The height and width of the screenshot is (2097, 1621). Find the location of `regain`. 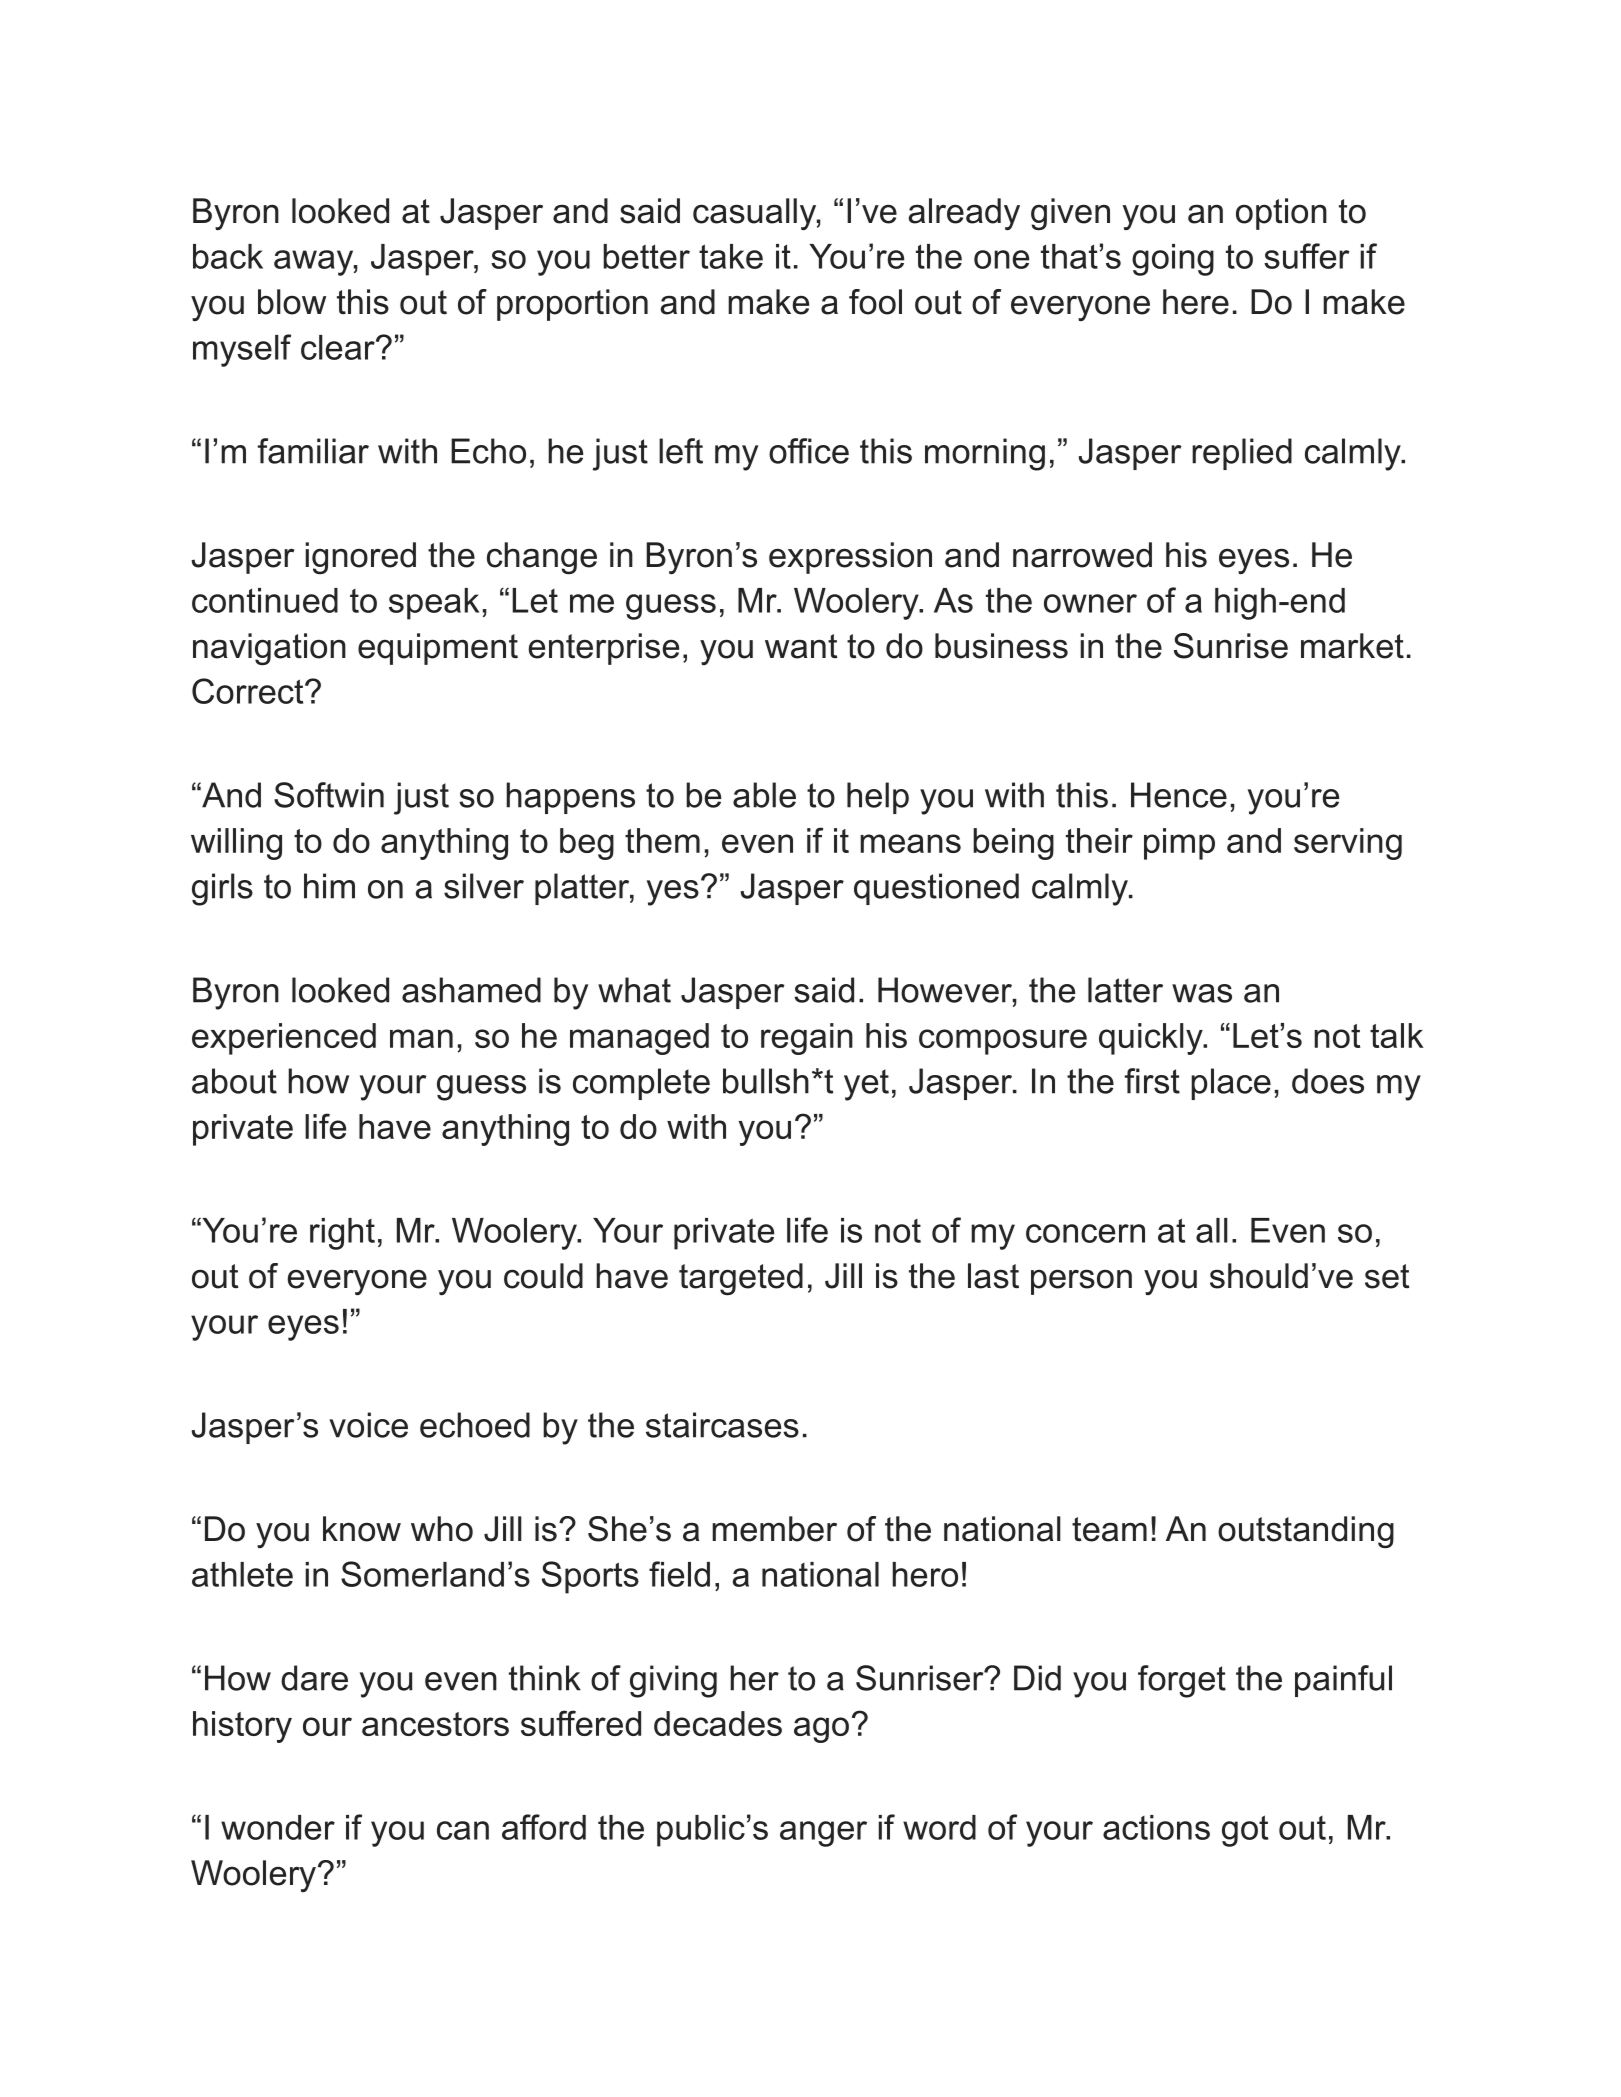

regain is located at coordinates (807, 1039).
